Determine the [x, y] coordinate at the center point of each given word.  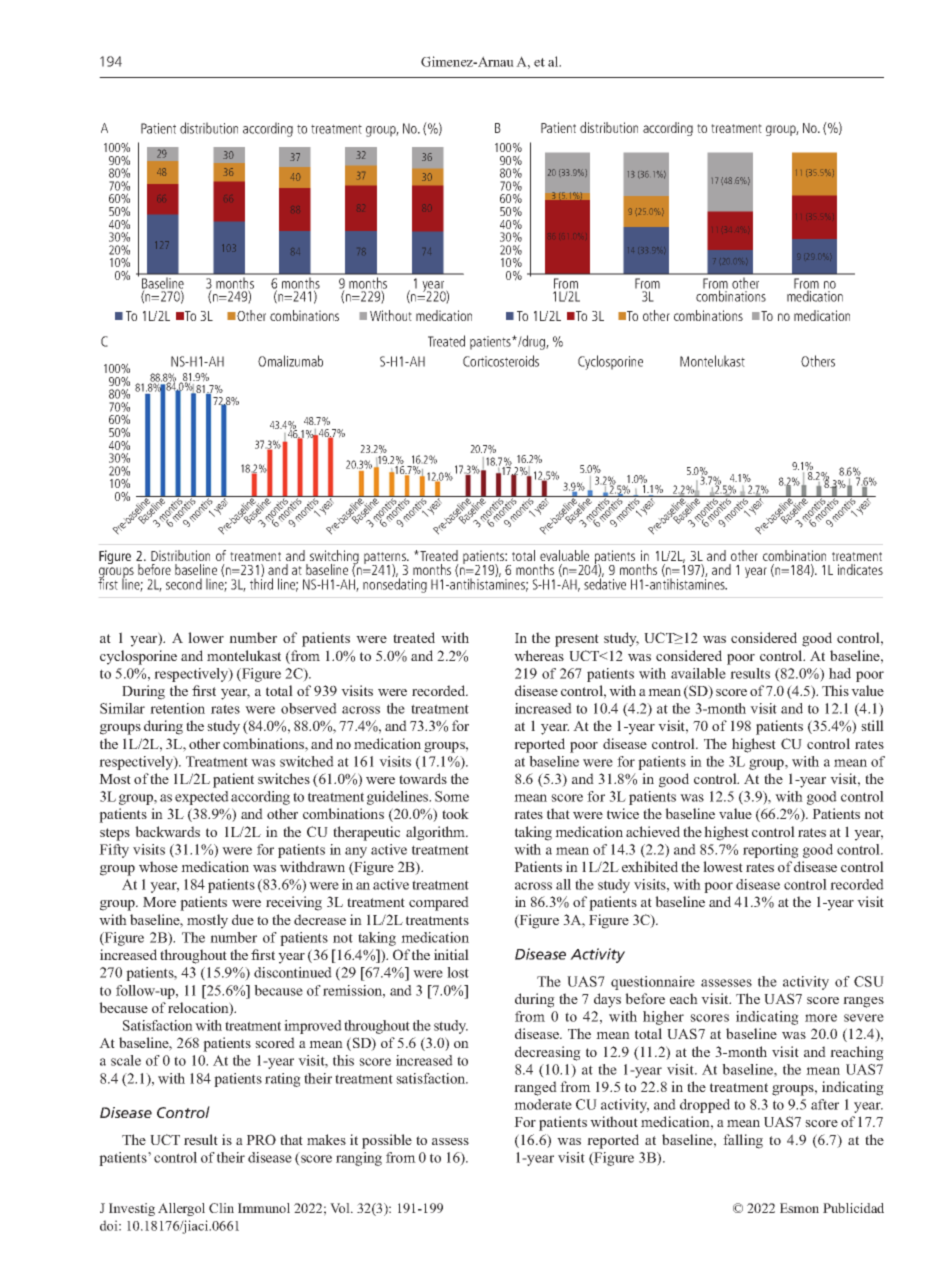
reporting [771, 851]
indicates [860, 569]
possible [387, 1141]
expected [202, 798]
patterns [386, 559]
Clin [221, 1208]
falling [743, 1141]
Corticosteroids [501, 361]
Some [452, 796]
